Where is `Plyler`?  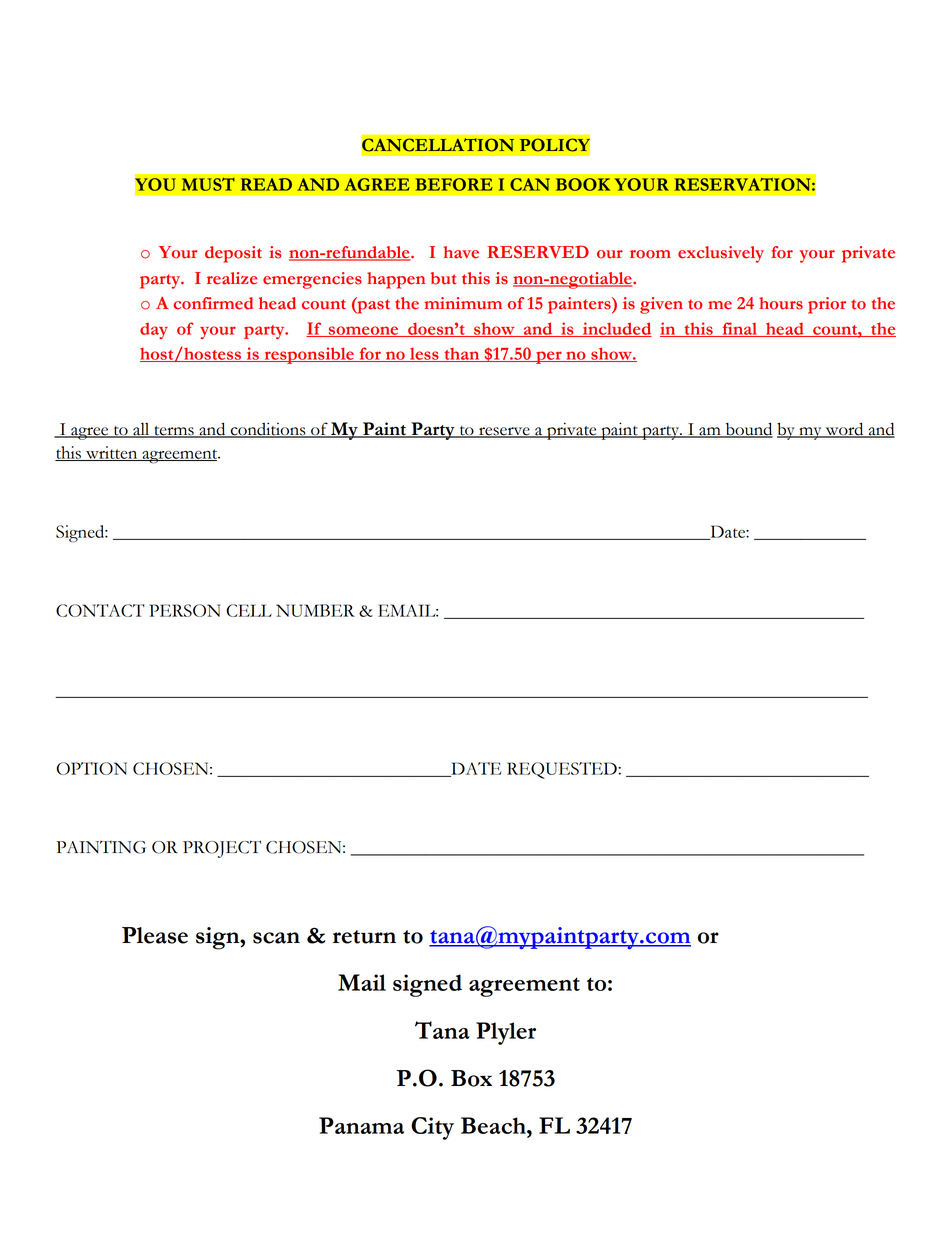 Plyler is located at coordinates (506, 1033).
